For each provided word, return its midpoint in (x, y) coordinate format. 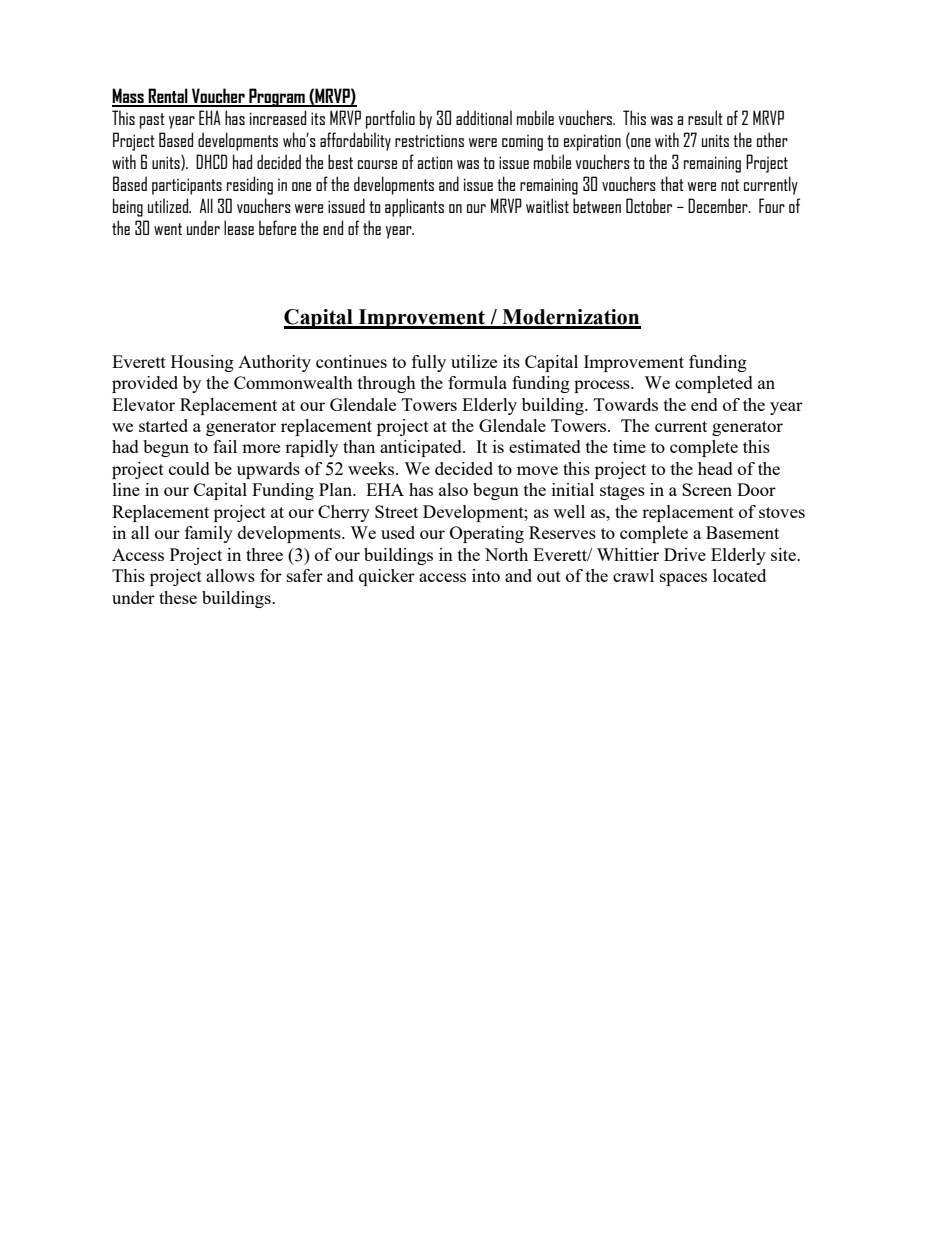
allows (230, 575)
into (486, 575)
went (168, 229)
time (629, 446)
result (705, 117)
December (719, 205)
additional (484, 117)
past (152, 121)
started (163, 425)
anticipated (422, 448)
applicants (414, 207)
